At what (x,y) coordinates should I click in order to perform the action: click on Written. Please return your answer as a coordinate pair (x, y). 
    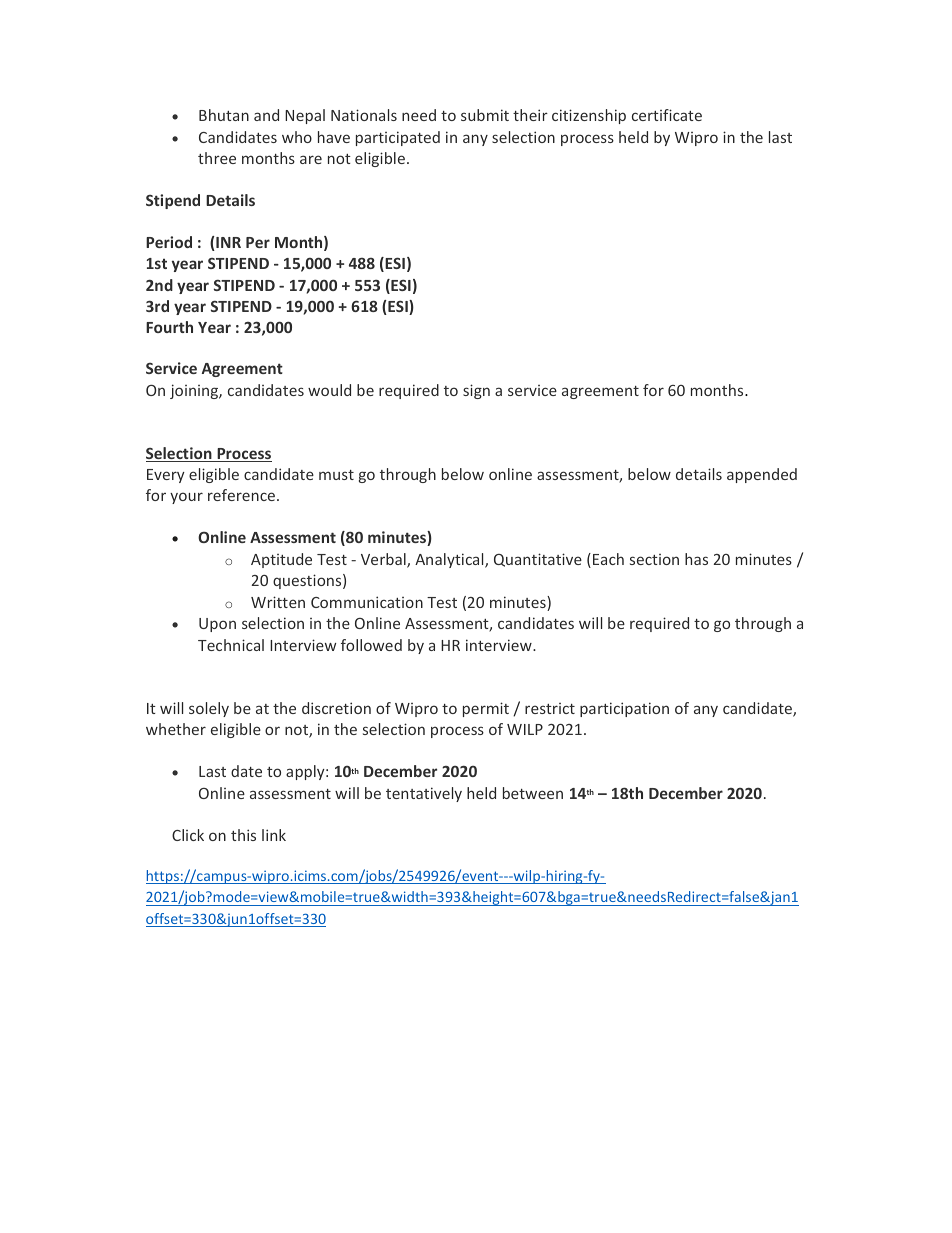
    Looking at the image, I should click on (278, 602).
